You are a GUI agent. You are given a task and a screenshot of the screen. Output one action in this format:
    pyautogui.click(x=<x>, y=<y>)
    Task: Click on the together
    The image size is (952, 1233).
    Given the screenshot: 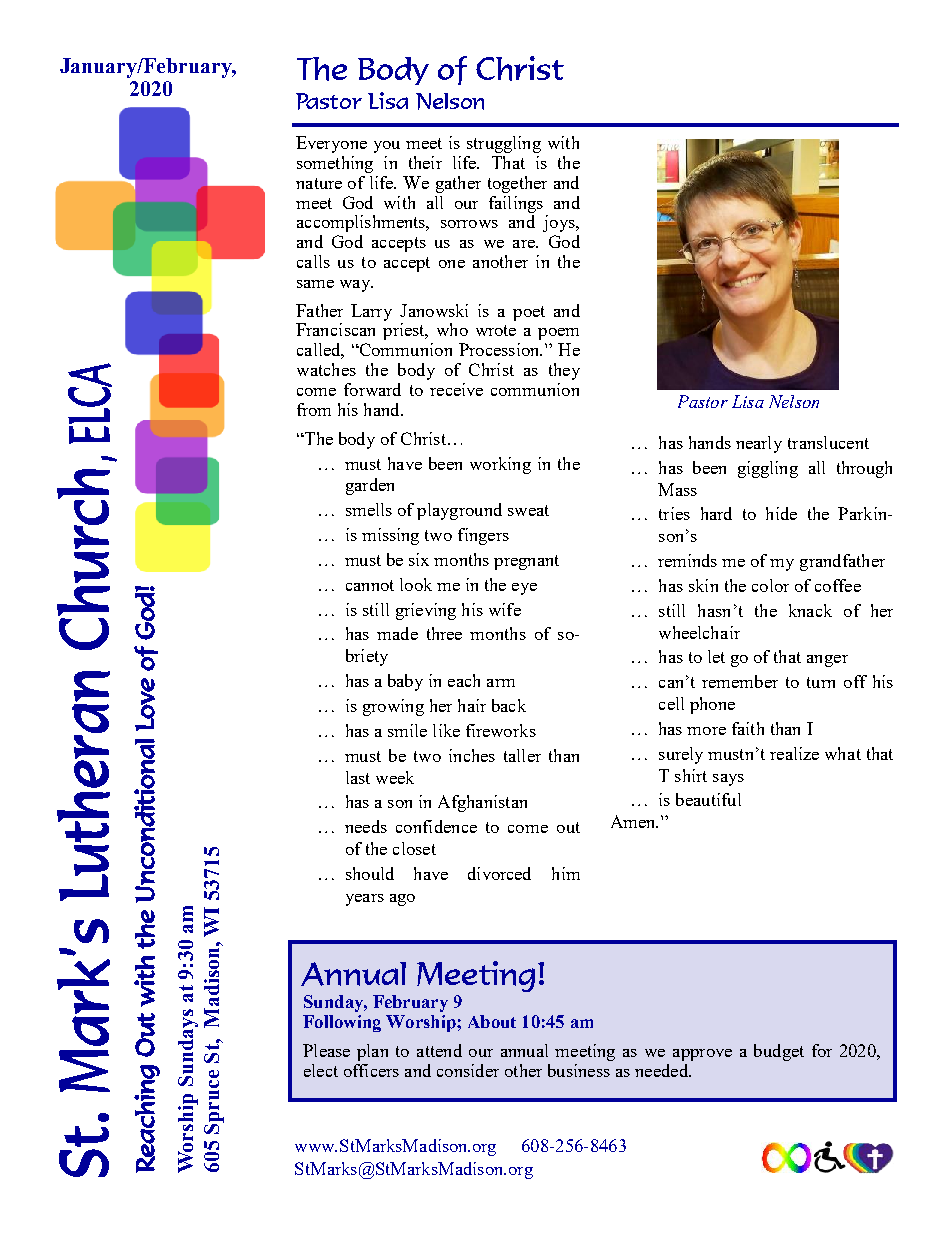 What is the action you would take?
    pyautogui.click(x=517, y=184)
